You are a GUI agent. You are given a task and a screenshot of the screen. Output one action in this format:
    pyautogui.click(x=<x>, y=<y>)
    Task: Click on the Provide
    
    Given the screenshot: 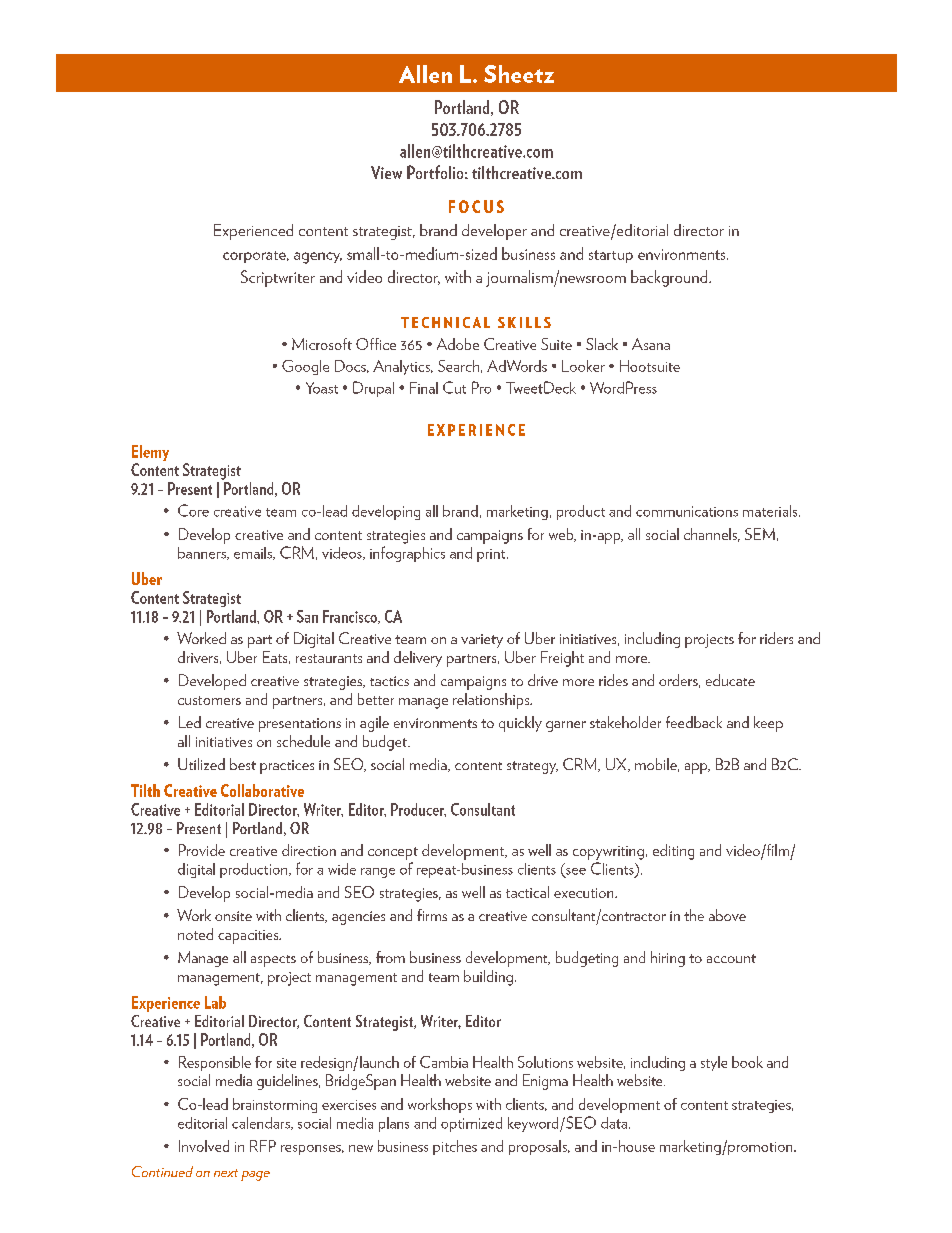 What is the action you would take?
    pyautogui.click(x=202, y=850)
